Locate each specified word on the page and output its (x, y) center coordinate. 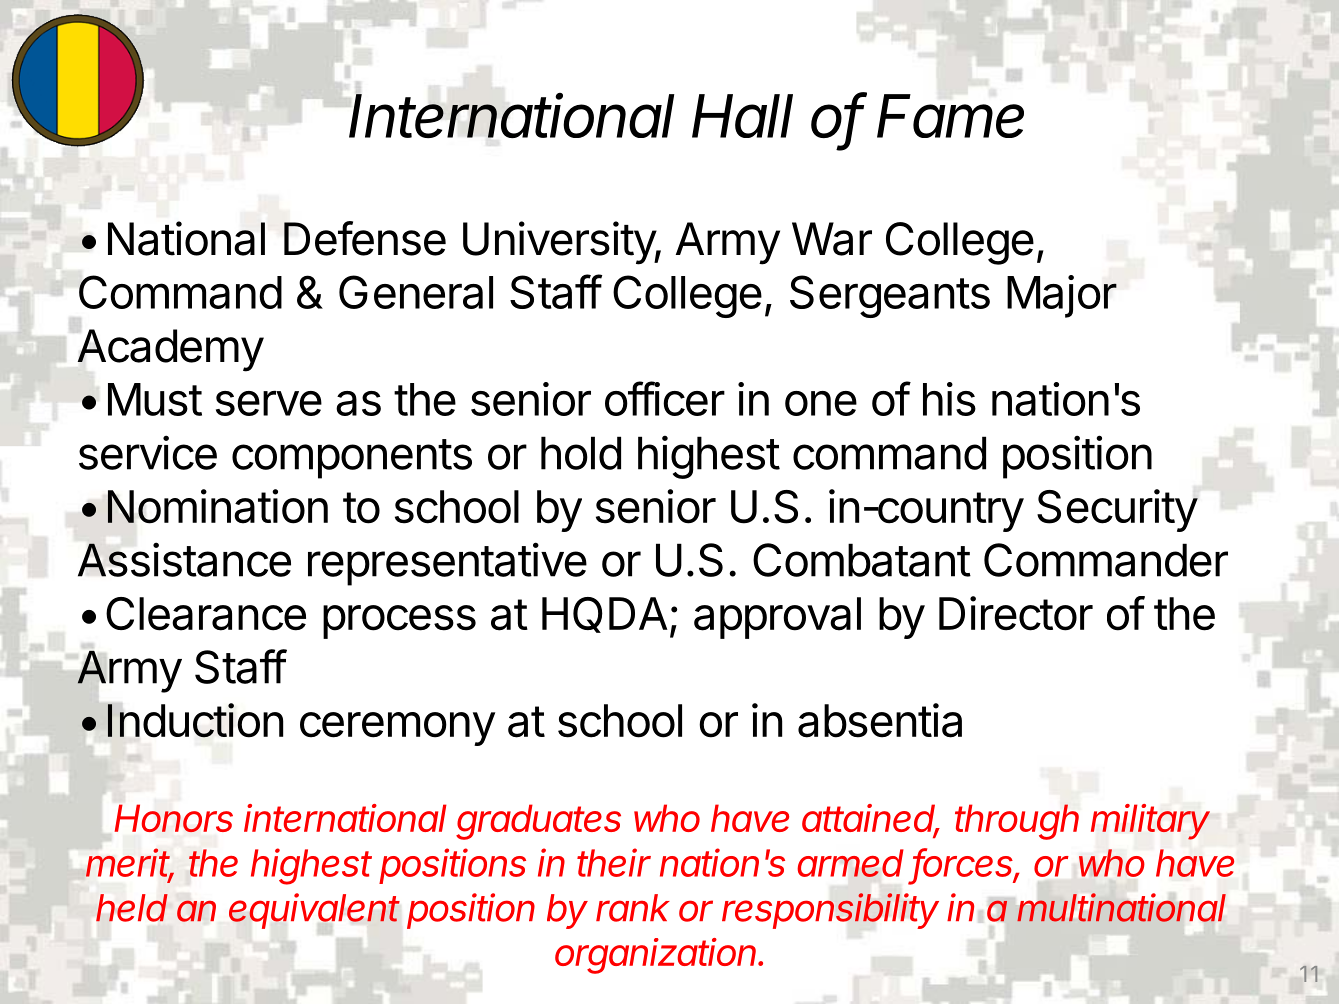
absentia (880, 720)
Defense (365, 238)
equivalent (314, 912)
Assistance (184, 559)
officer (665, 398)
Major (1062, 296)
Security (1117, 510)
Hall (742, 116)
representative (447, 564)
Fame (950, 116)
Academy (171, 350)
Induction (195, 720)
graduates (538, 822)
